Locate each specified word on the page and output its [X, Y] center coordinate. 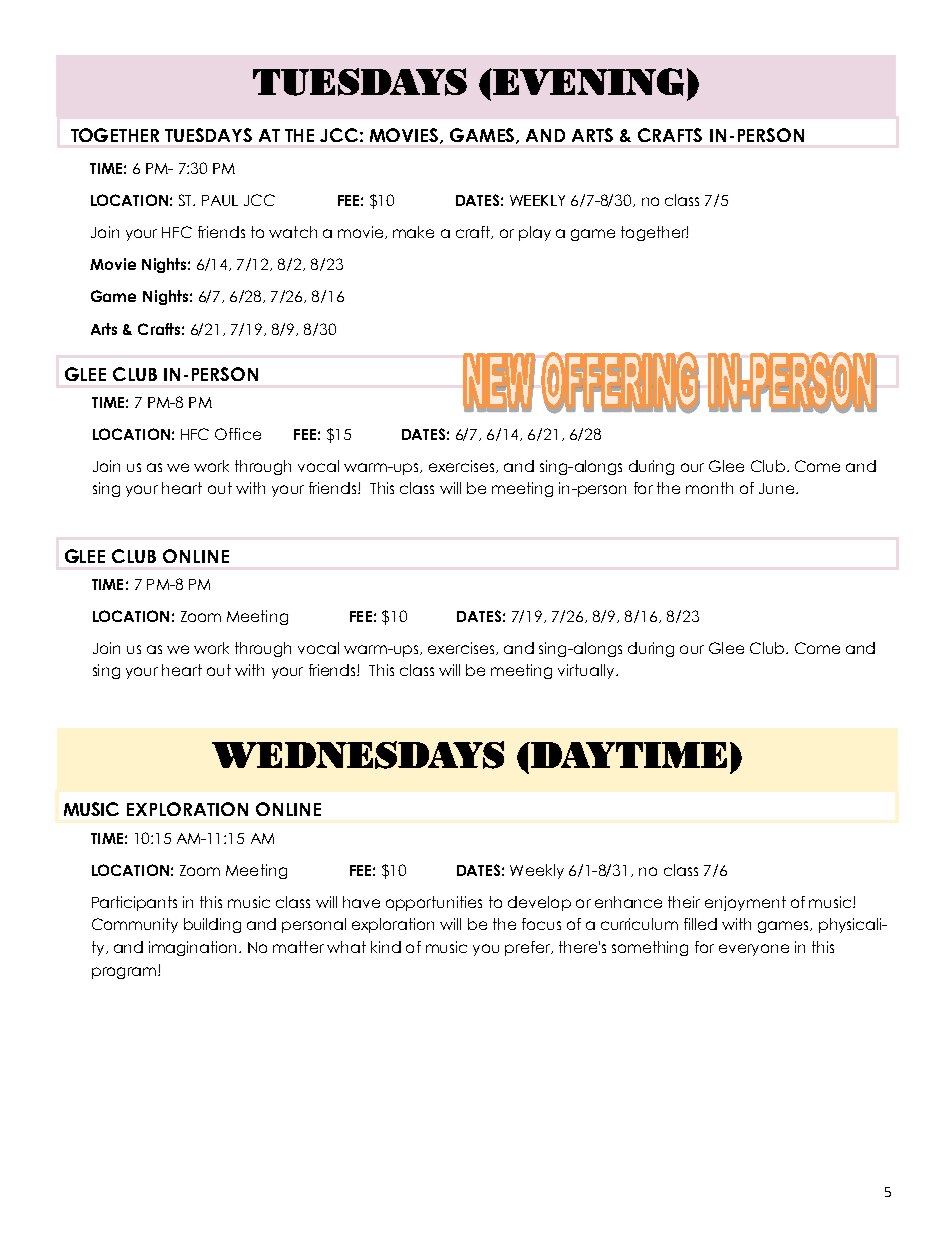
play [535, 233]
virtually [587, 671]
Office [238, 434]
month [709, 488]
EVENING [587, 82]
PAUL [220, 200]
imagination [194, 948]
